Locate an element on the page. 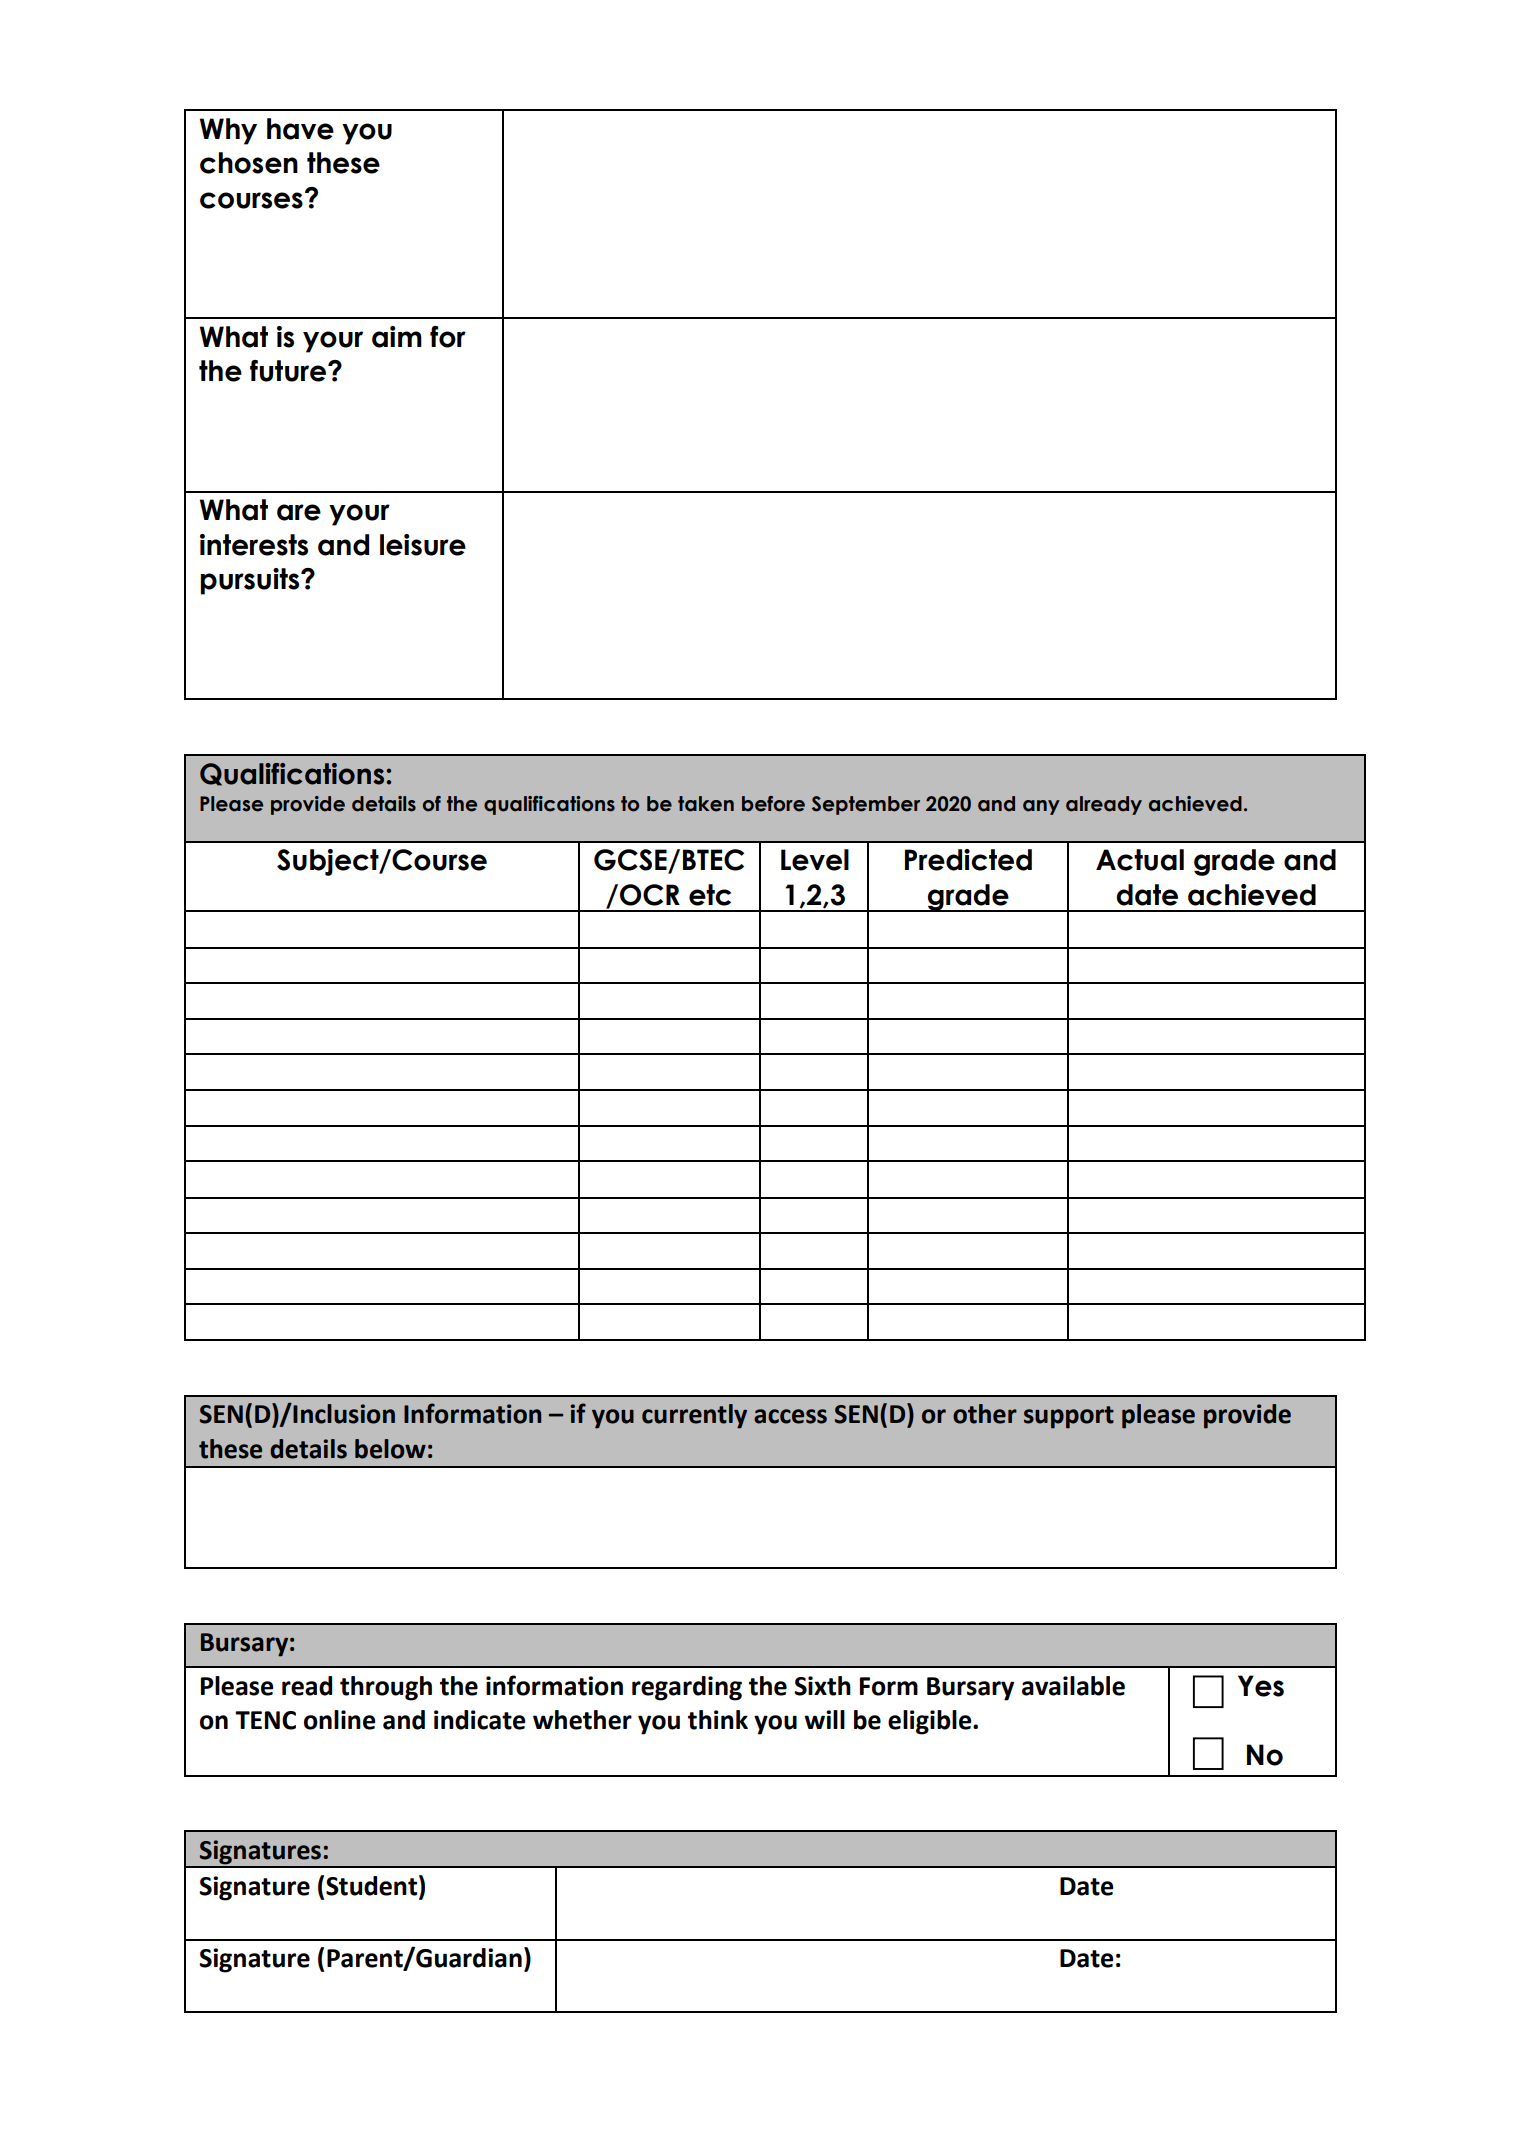 This image has width=1520, height=2150. OCR is located at coordinates (650, 895).
